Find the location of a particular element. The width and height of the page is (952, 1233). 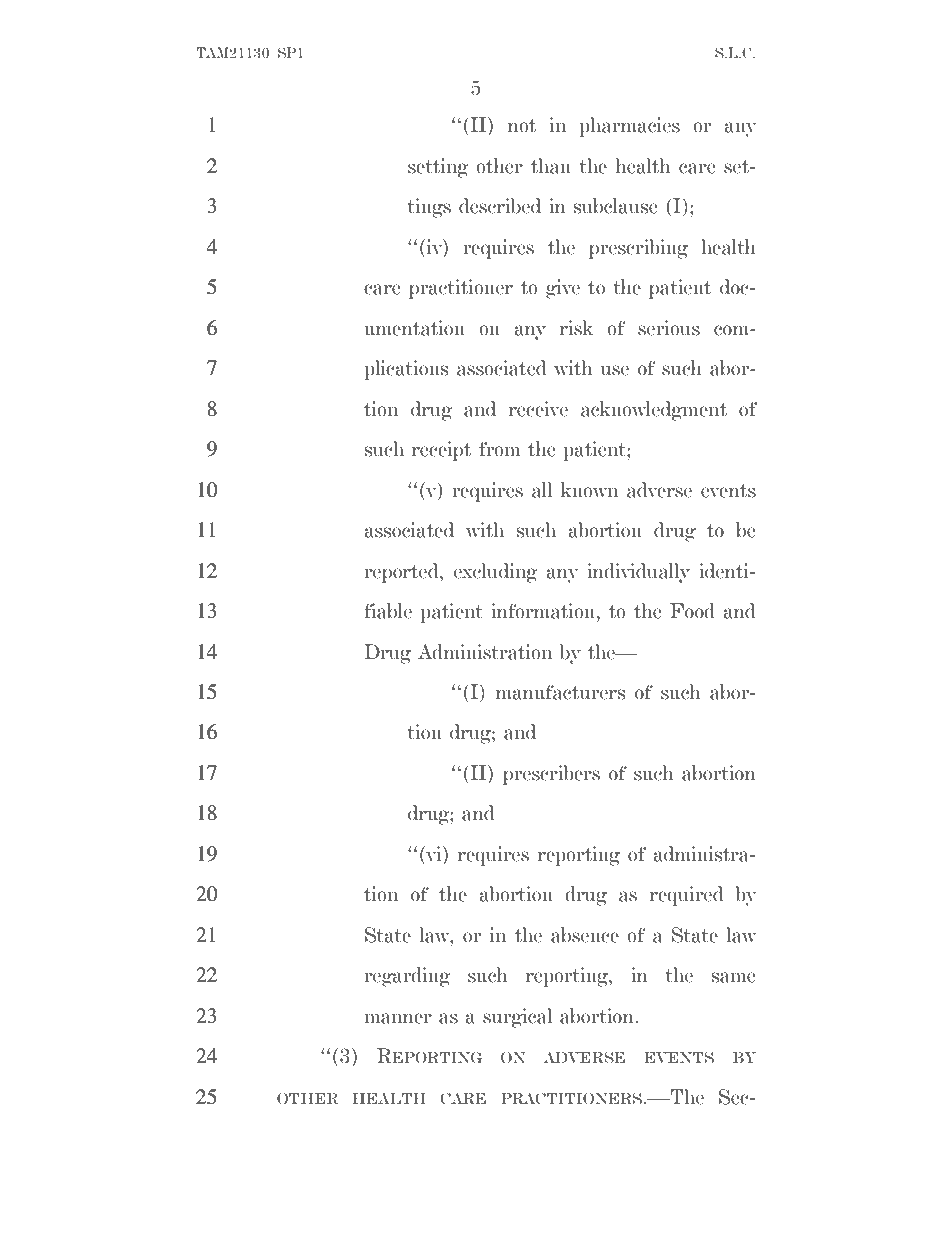

setting is located at coordinates (438, 168).
